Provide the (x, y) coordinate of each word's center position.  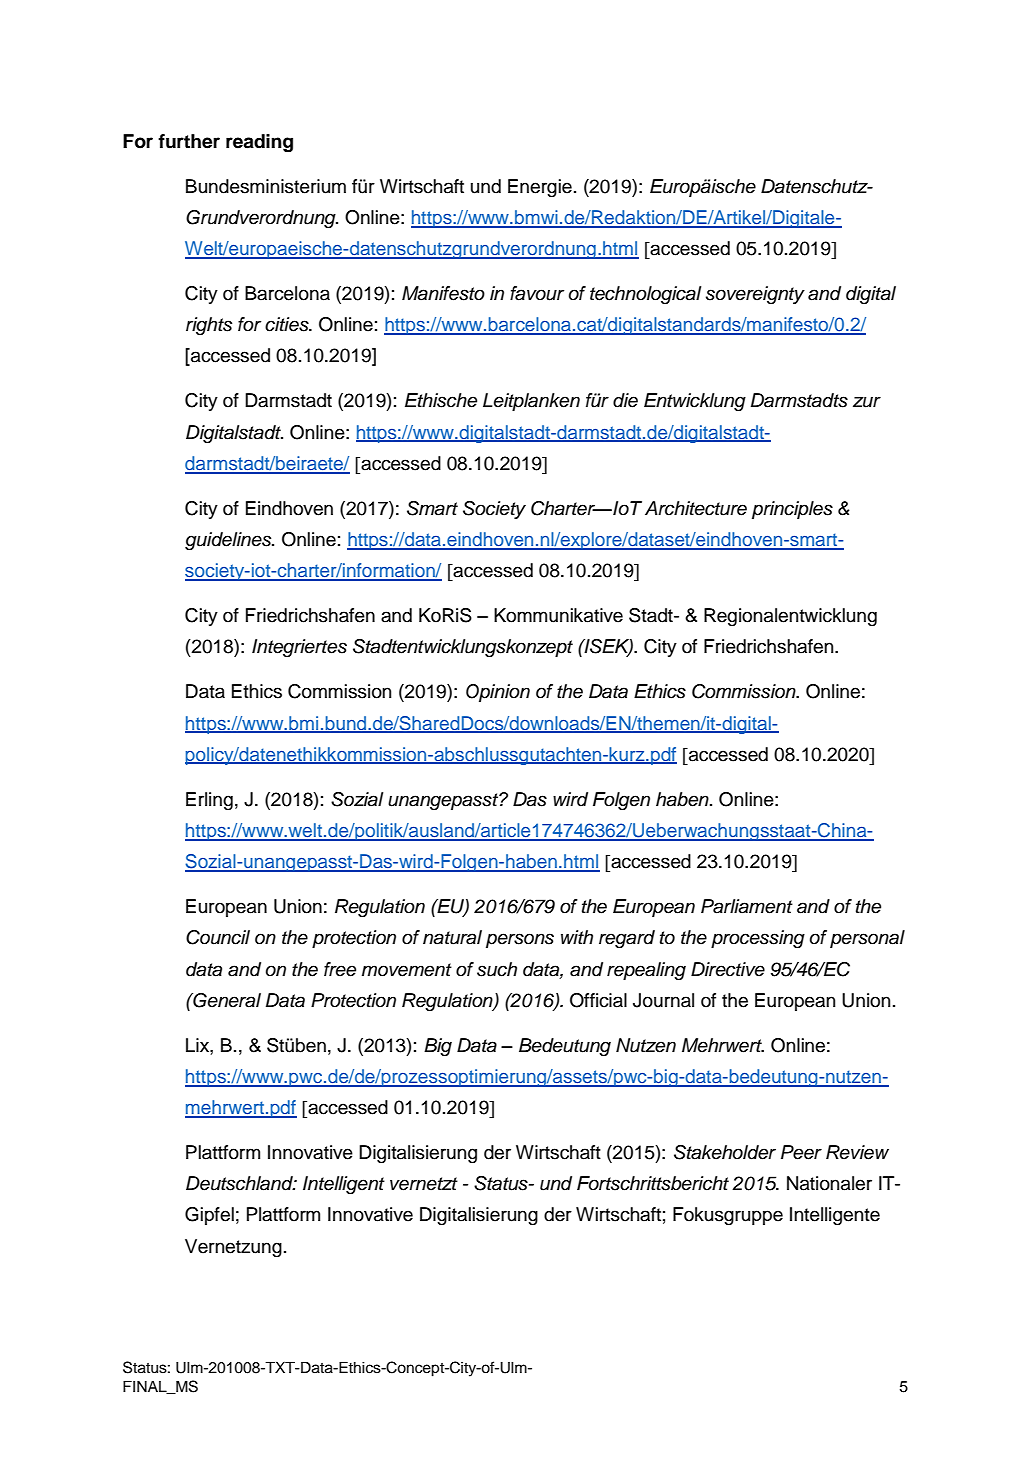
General (226, 1000)
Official (598, 1000)
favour (537, 293)
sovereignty (755, 295)
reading (259, 143)
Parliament (747, 906)
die (625, 400)
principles (792, 510)
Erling (209, 801)
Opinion (498, 693)
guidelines (229, 541)
